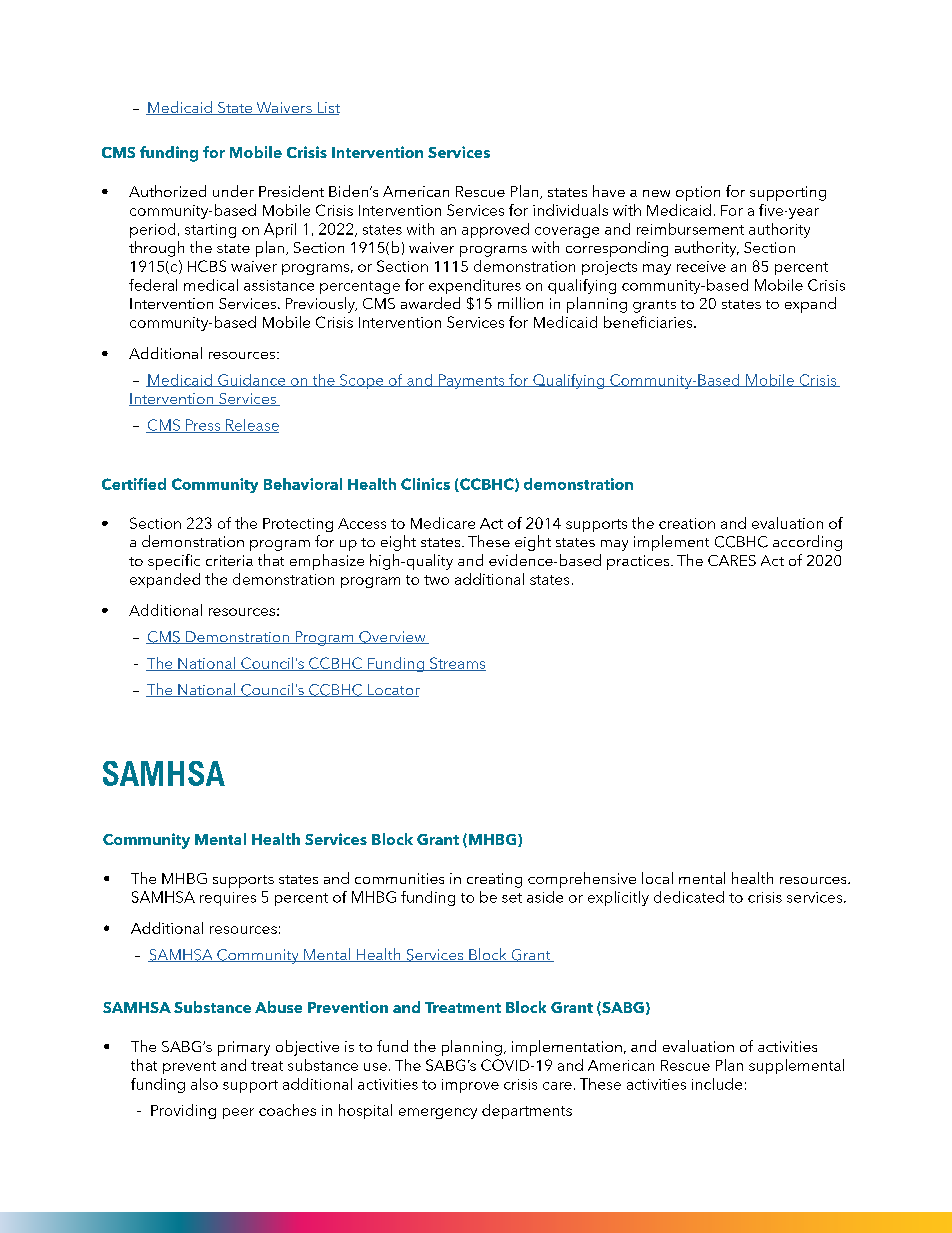  Describe the element at coordinates (233, 191) in the page. I see `under` at that location.
